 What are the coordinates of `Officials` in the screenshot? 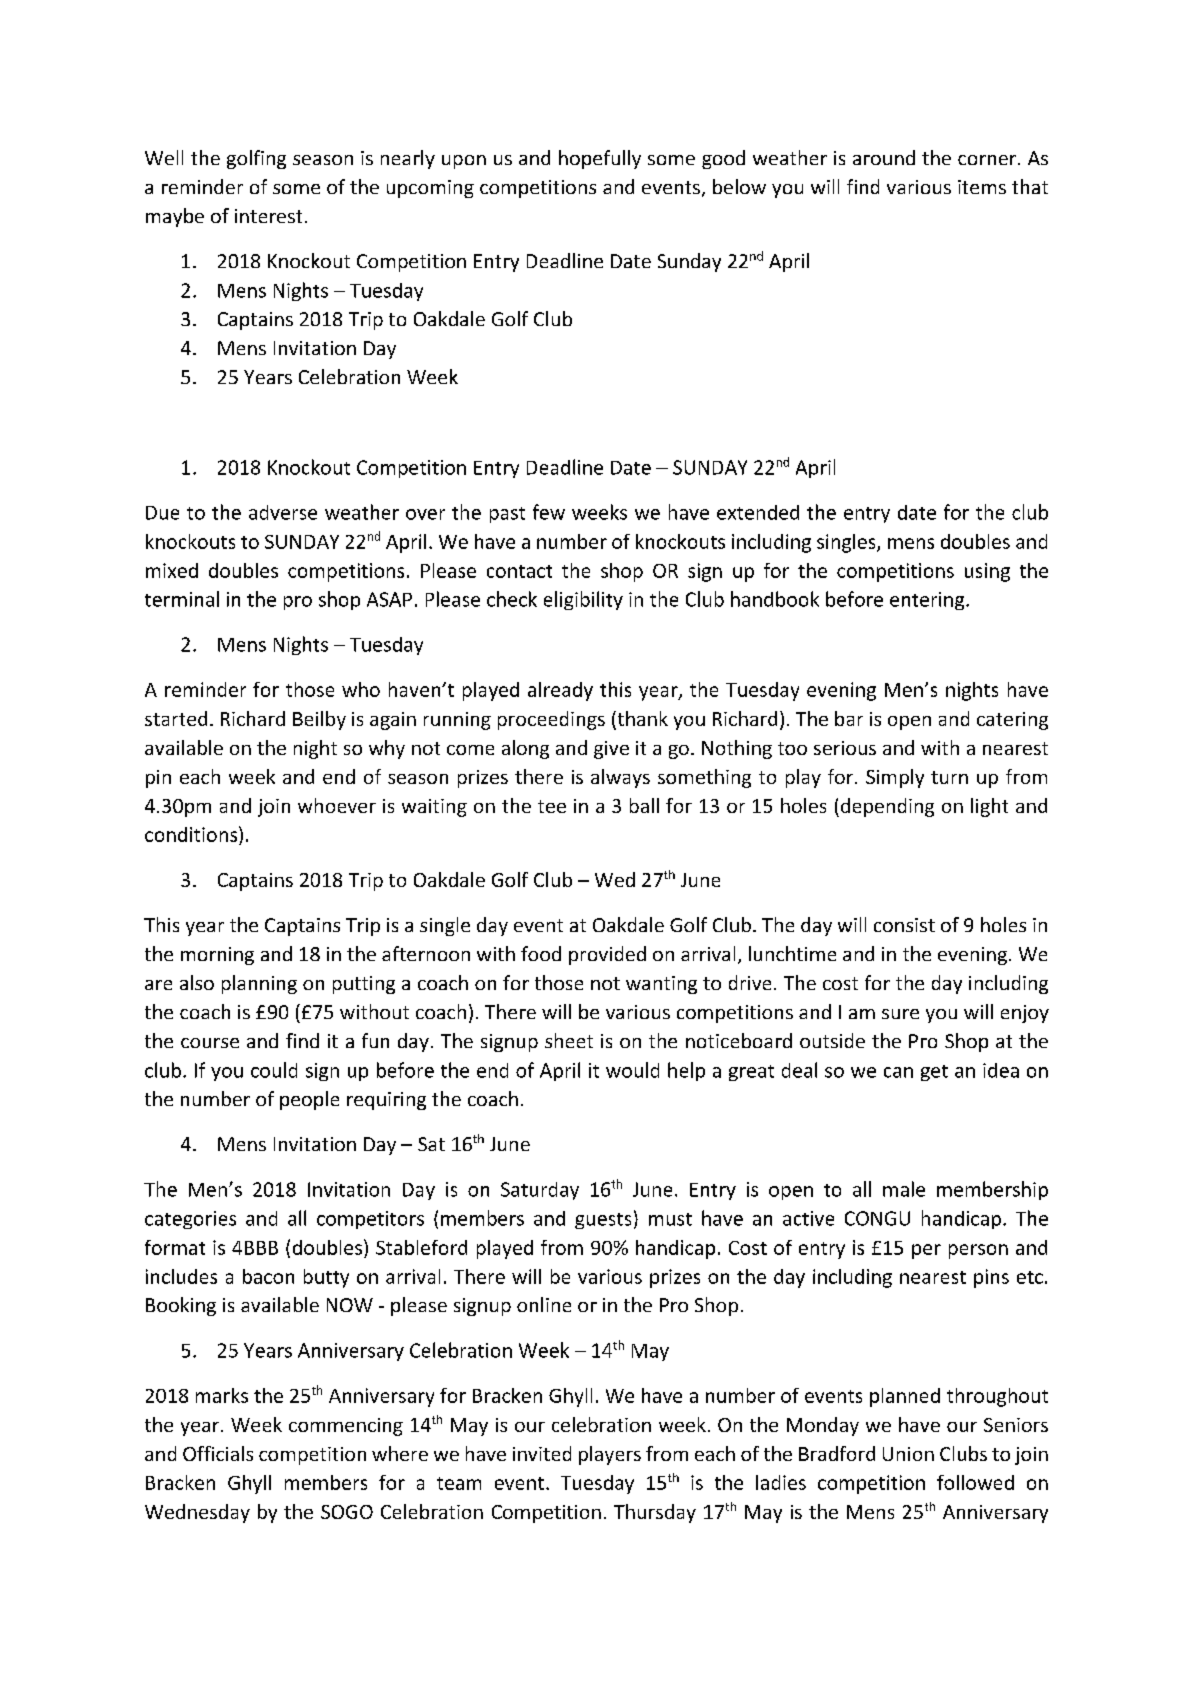 It's located at (218, 1453).
